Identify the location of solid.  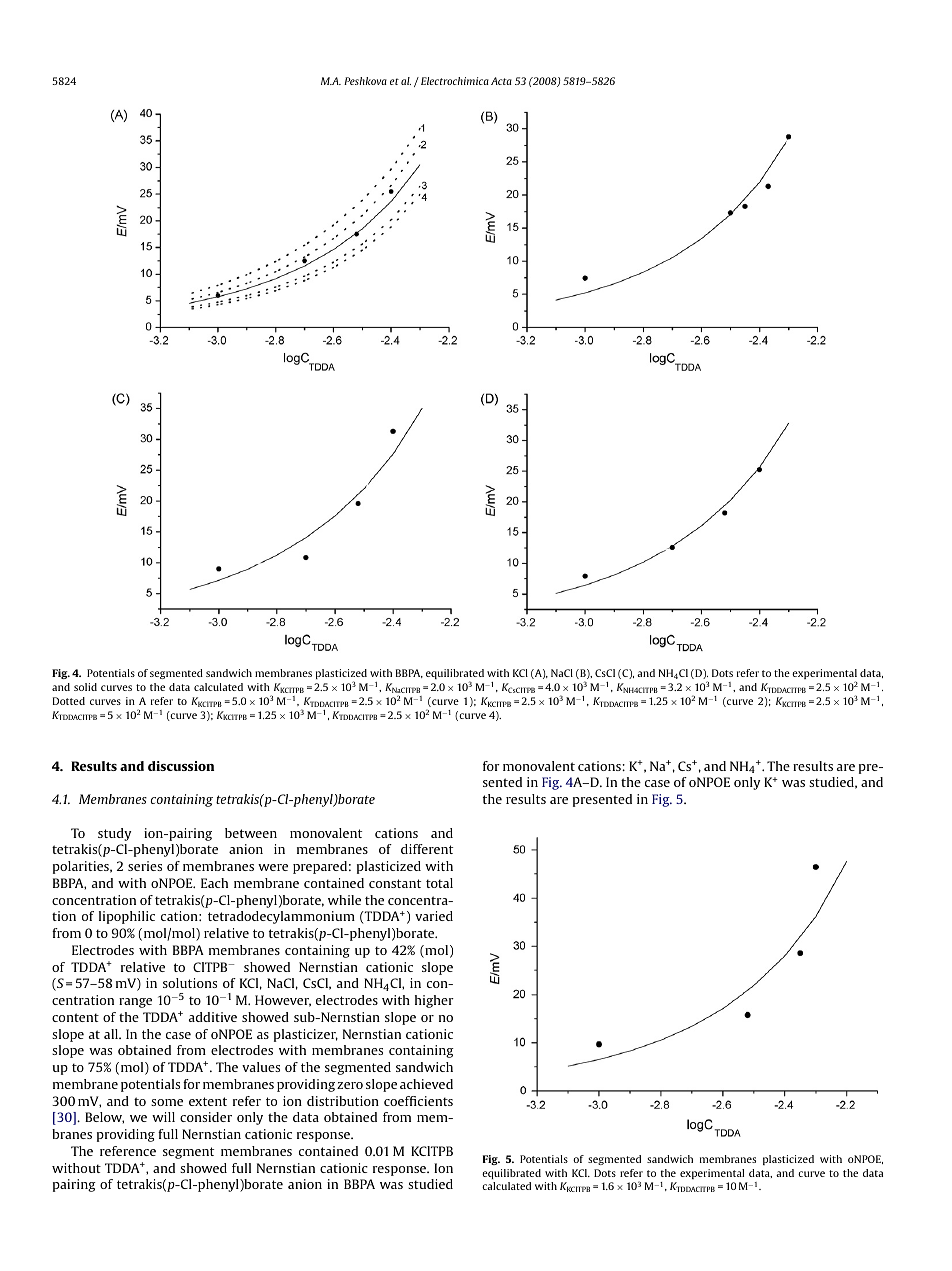
(85, 687).
